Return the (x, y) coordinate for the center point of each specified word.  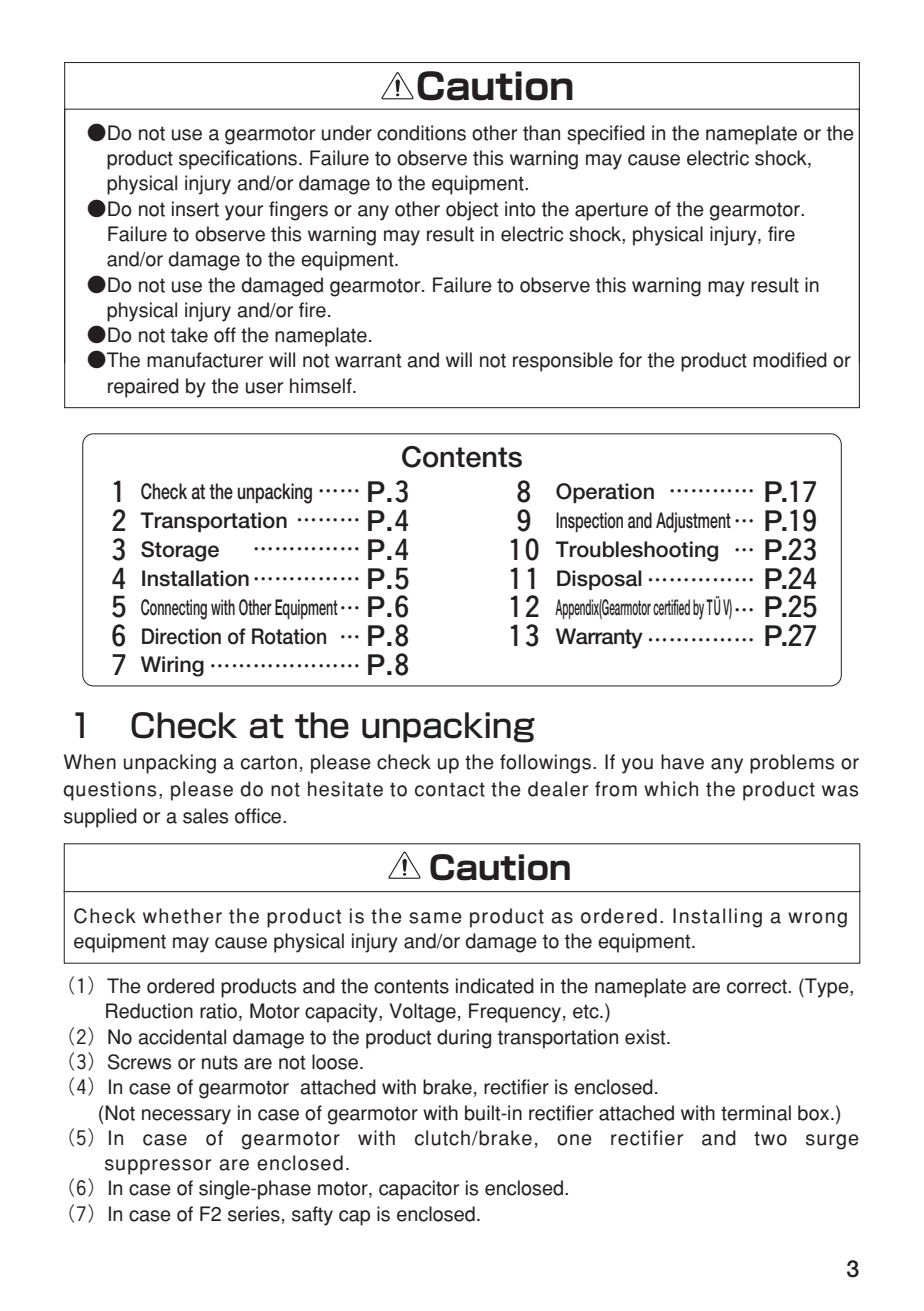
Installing (717, 918)
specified (606, 135)
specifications (239, 160)
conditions (421, 133)
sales (205, 816)
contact (450, 789)
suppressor (158, 1167)
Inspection (589, 522)
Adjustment (693, 522)
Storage (180, 551)
